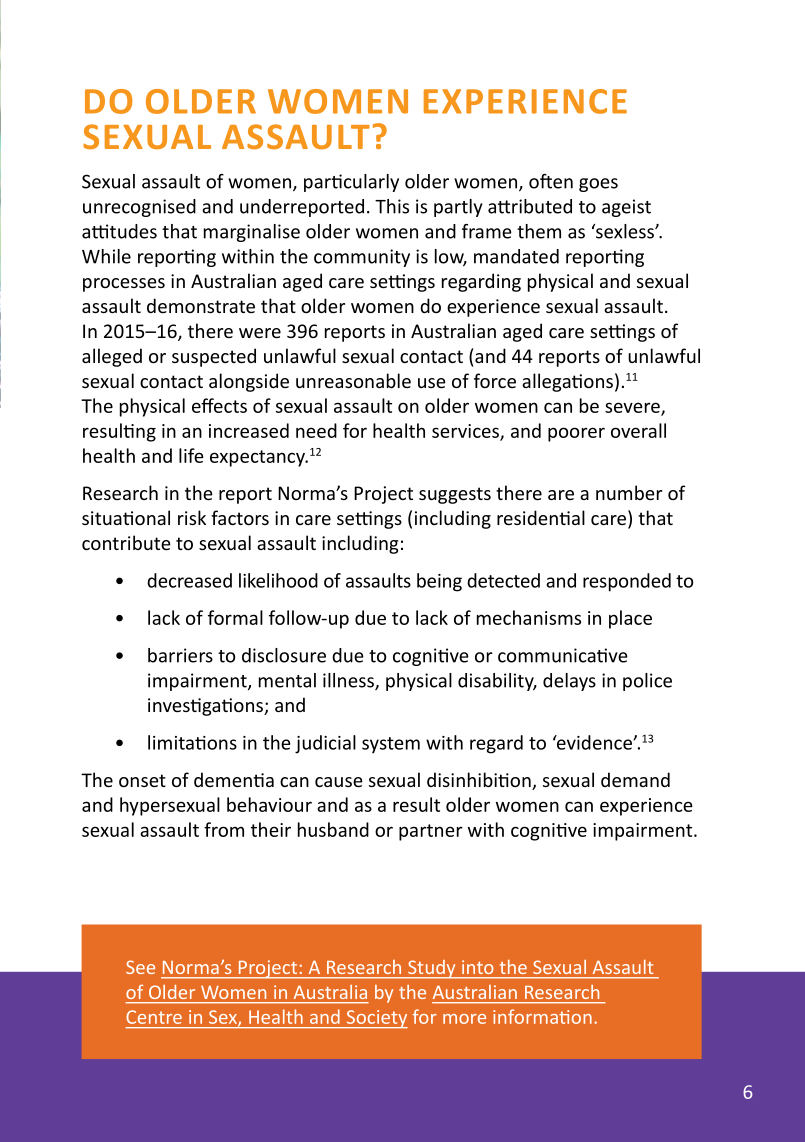 The image size is (805, 1142). I want to click on responded, so click(627, 582).
